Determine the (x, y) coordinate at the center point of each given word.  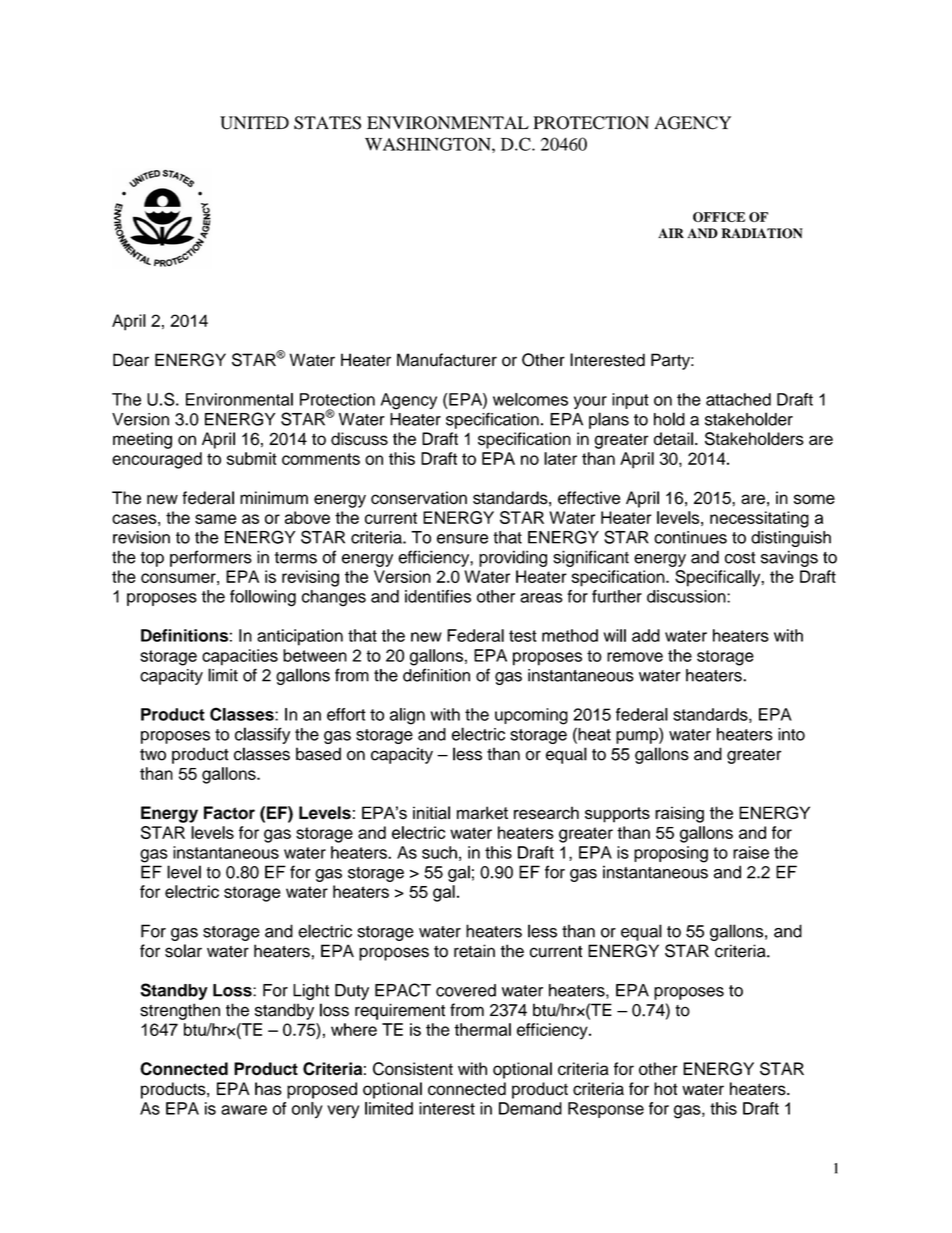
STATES (327, 123)
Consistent (413, 1069)
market (482, 812)
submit (252, 458)
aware (244, 1110)
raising (679, 814)
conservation (419, 498)
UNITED (254, 123)
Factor (229, 813)
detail (673, 439)
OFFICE (719, 217)
